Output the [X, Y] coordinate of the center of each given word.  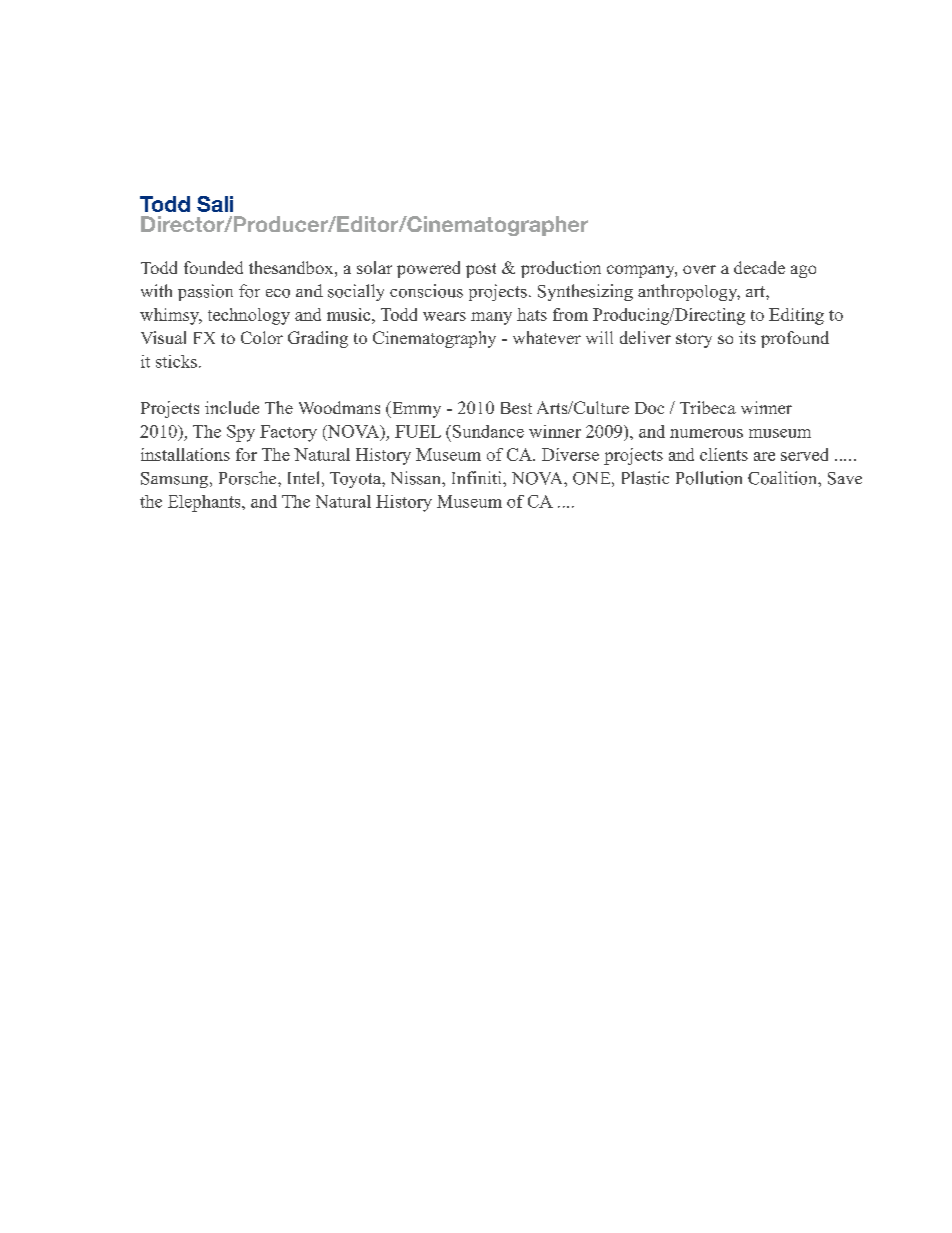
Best [516, 408]
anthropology [689, 292]
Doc [649, 408]
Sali [215, 204]
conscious [426, 291]
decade [759, 267]
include [232, 407]
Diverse [570, 454]
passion [205, 292]
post [481, 270]
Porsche [249, 478]
